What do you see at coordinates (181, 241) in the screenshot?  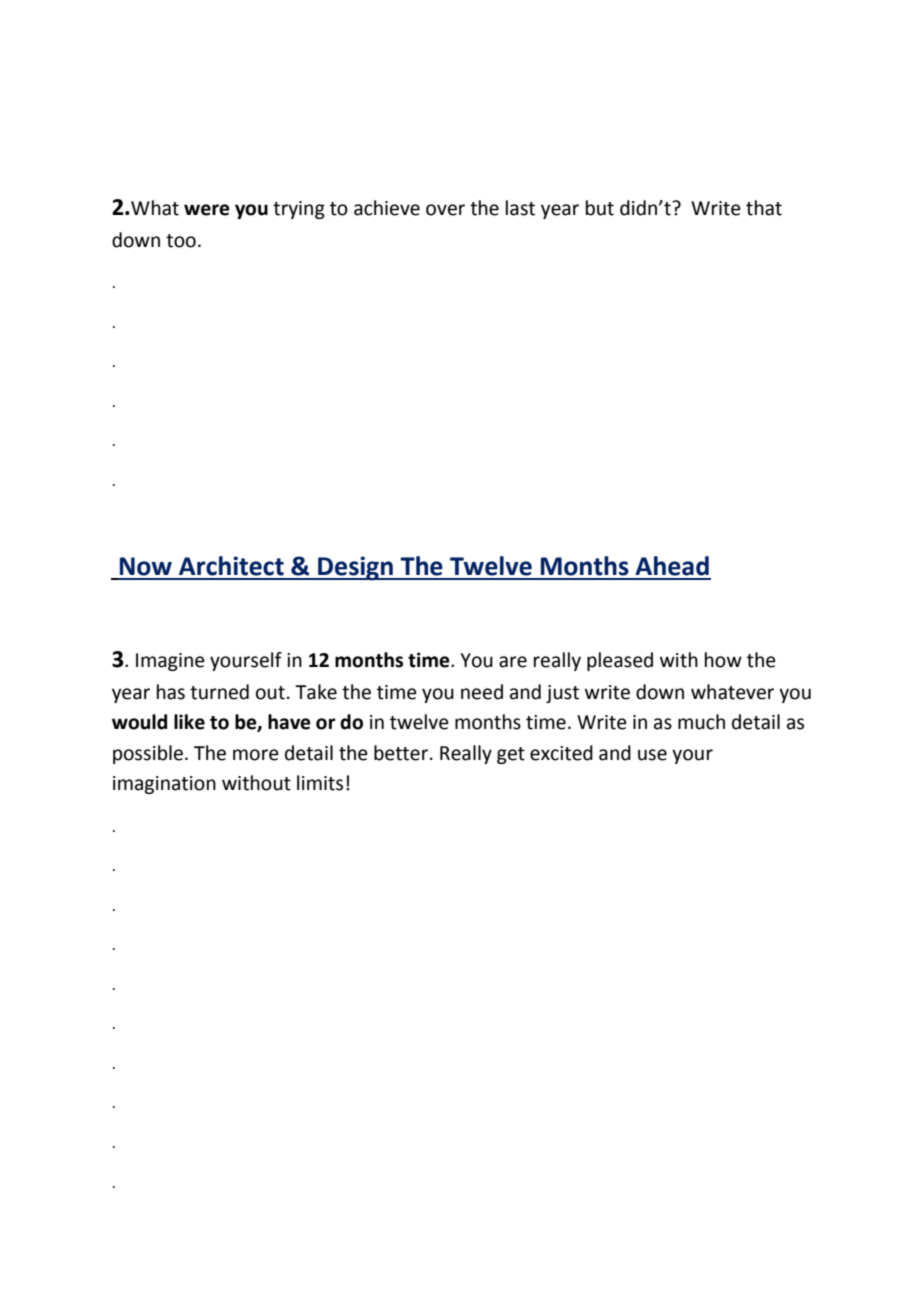 I see `too` at bounding box center [181, 241].
